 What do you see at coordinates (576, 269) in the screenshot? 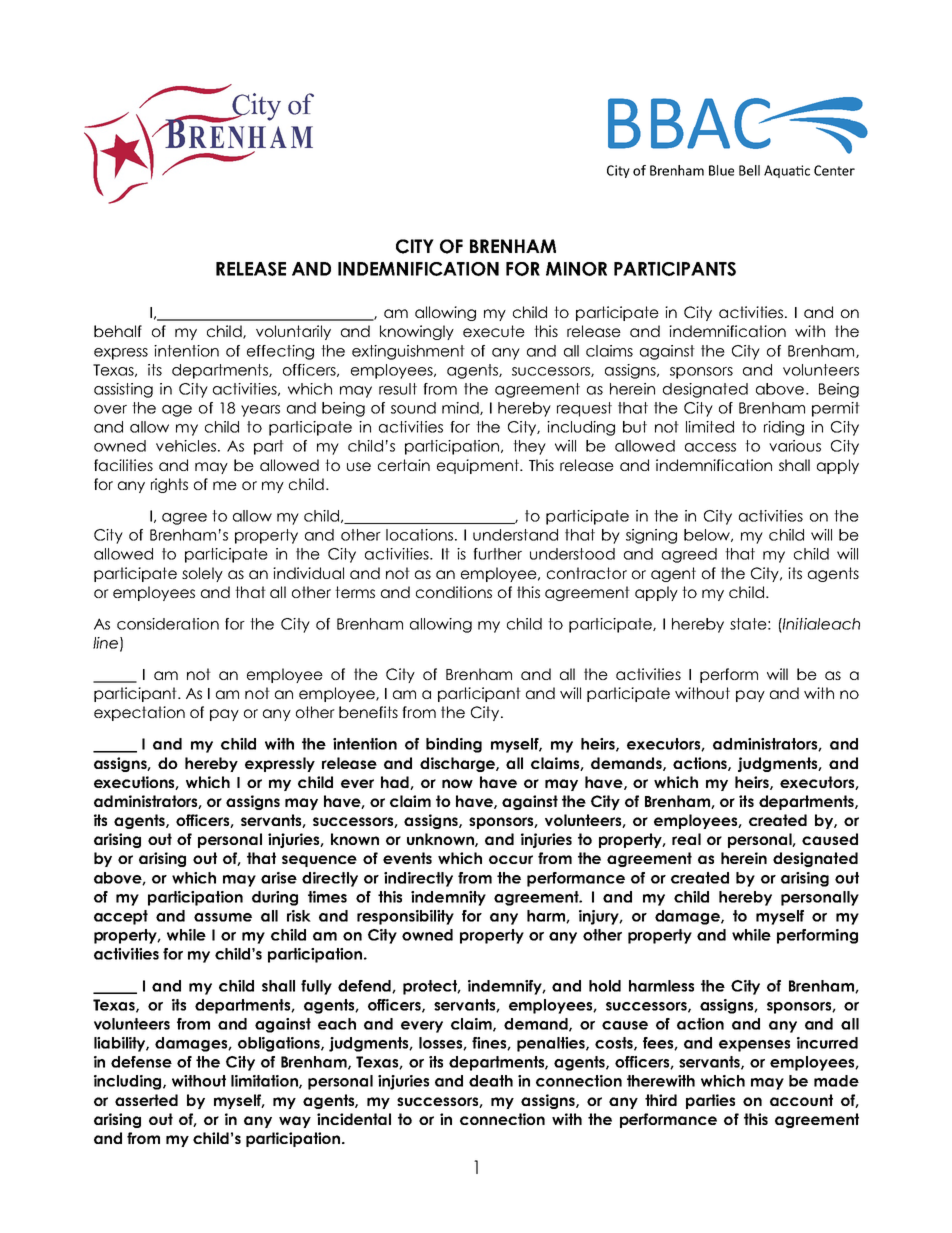
I see `MINOR` at bounding box center [576, 269].
